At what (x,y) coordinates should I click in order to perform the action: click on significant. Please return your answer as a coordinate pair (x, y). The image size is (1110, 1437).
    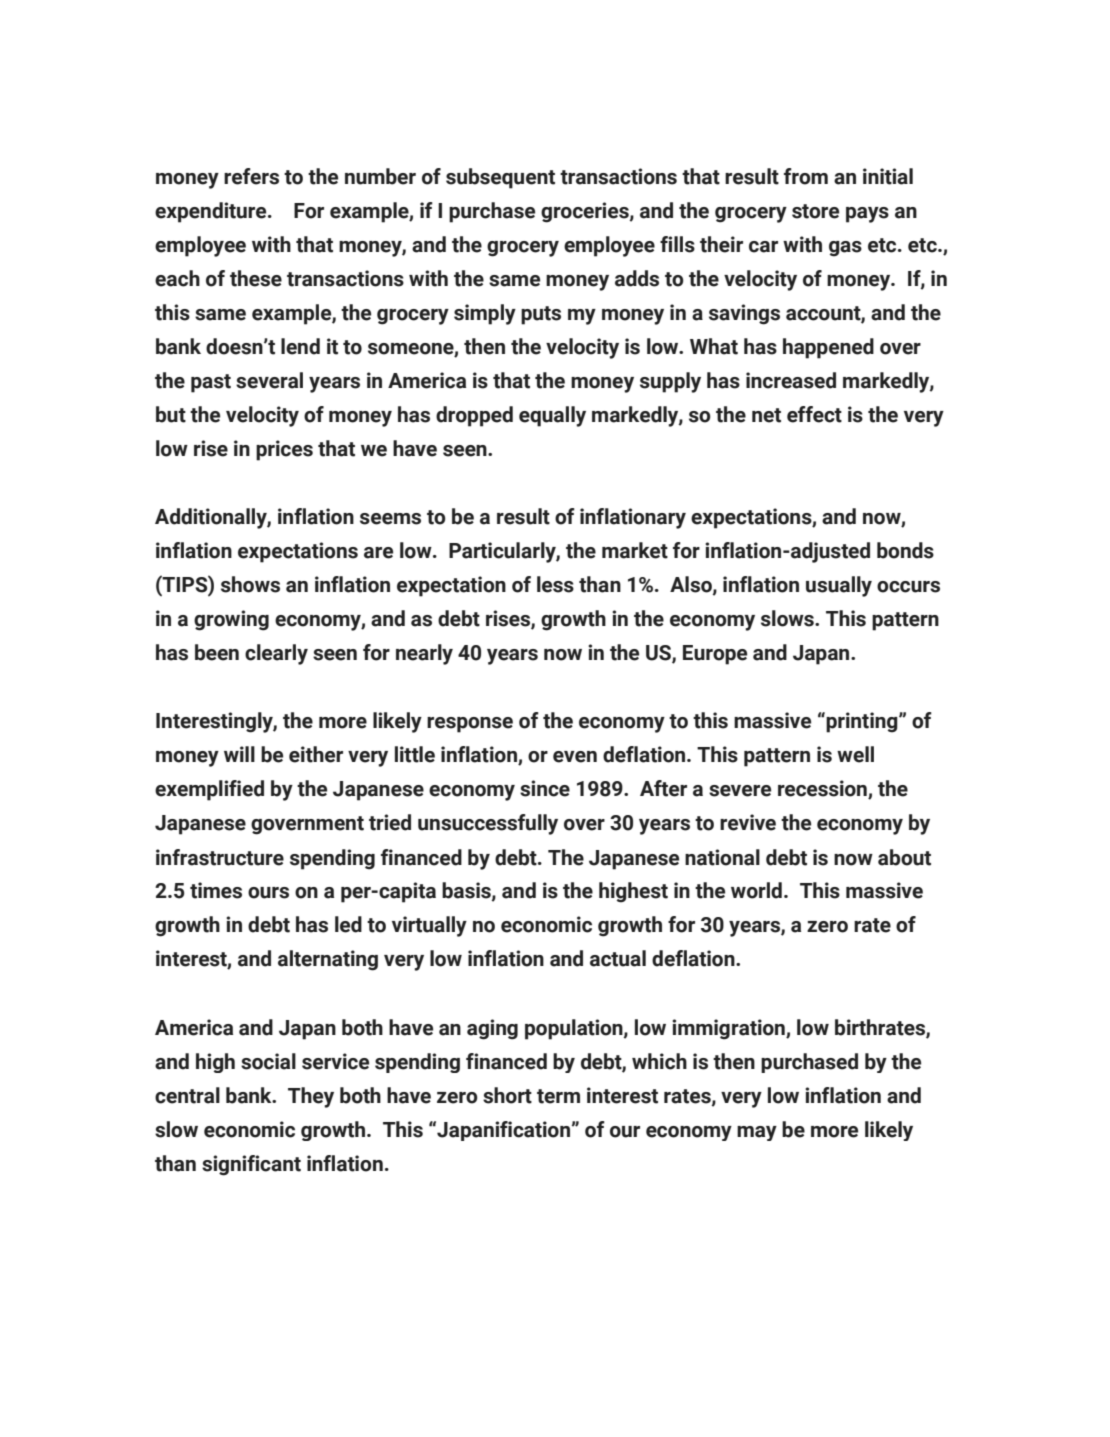
    Looking at the image, I should click on (251, 1165).
